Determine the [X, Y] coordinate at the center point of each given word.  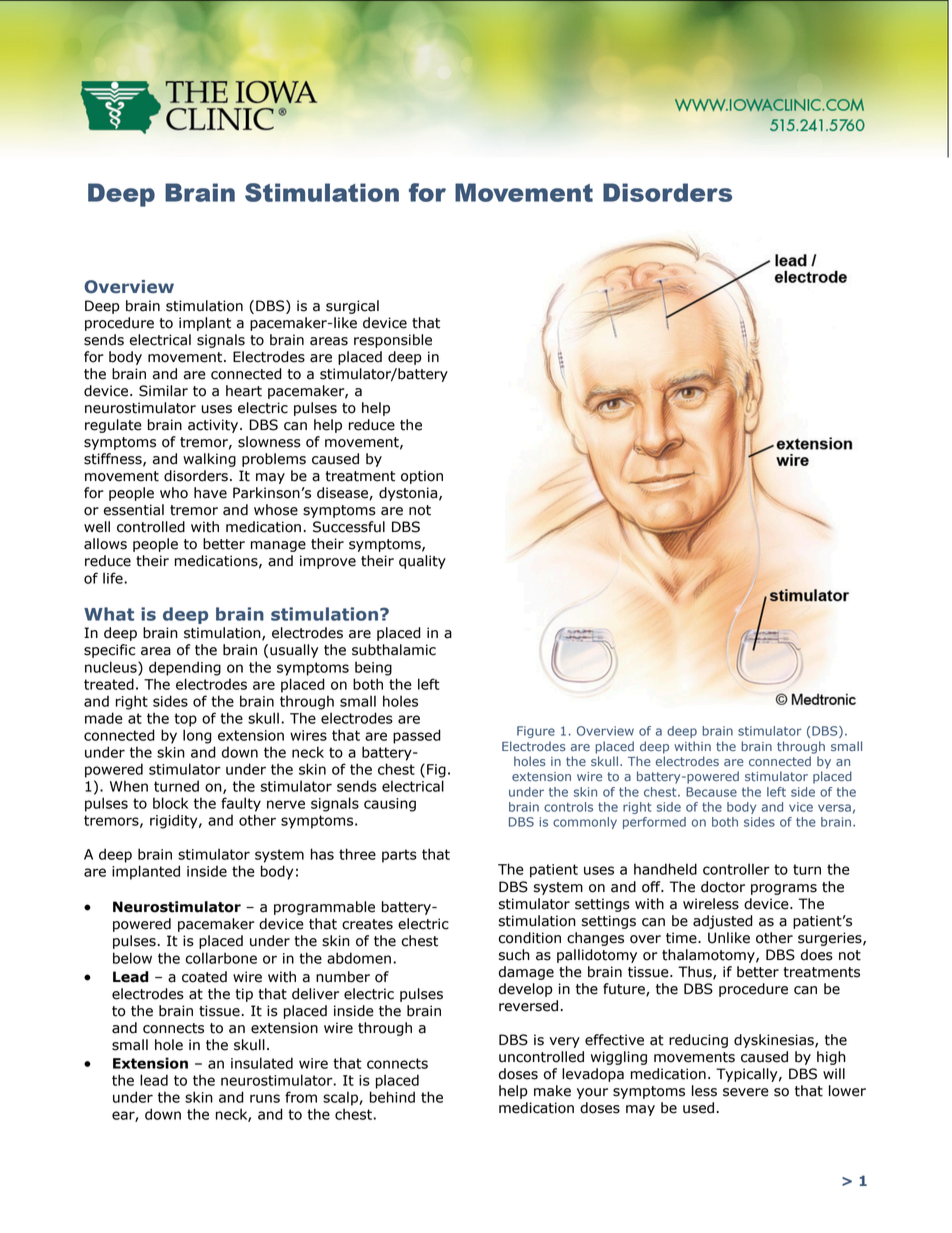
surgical [352, 307]
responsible [393, 341]
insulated [262, 1063]
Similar [163, 391]
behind [392, 1097]
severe [746, 1092]
